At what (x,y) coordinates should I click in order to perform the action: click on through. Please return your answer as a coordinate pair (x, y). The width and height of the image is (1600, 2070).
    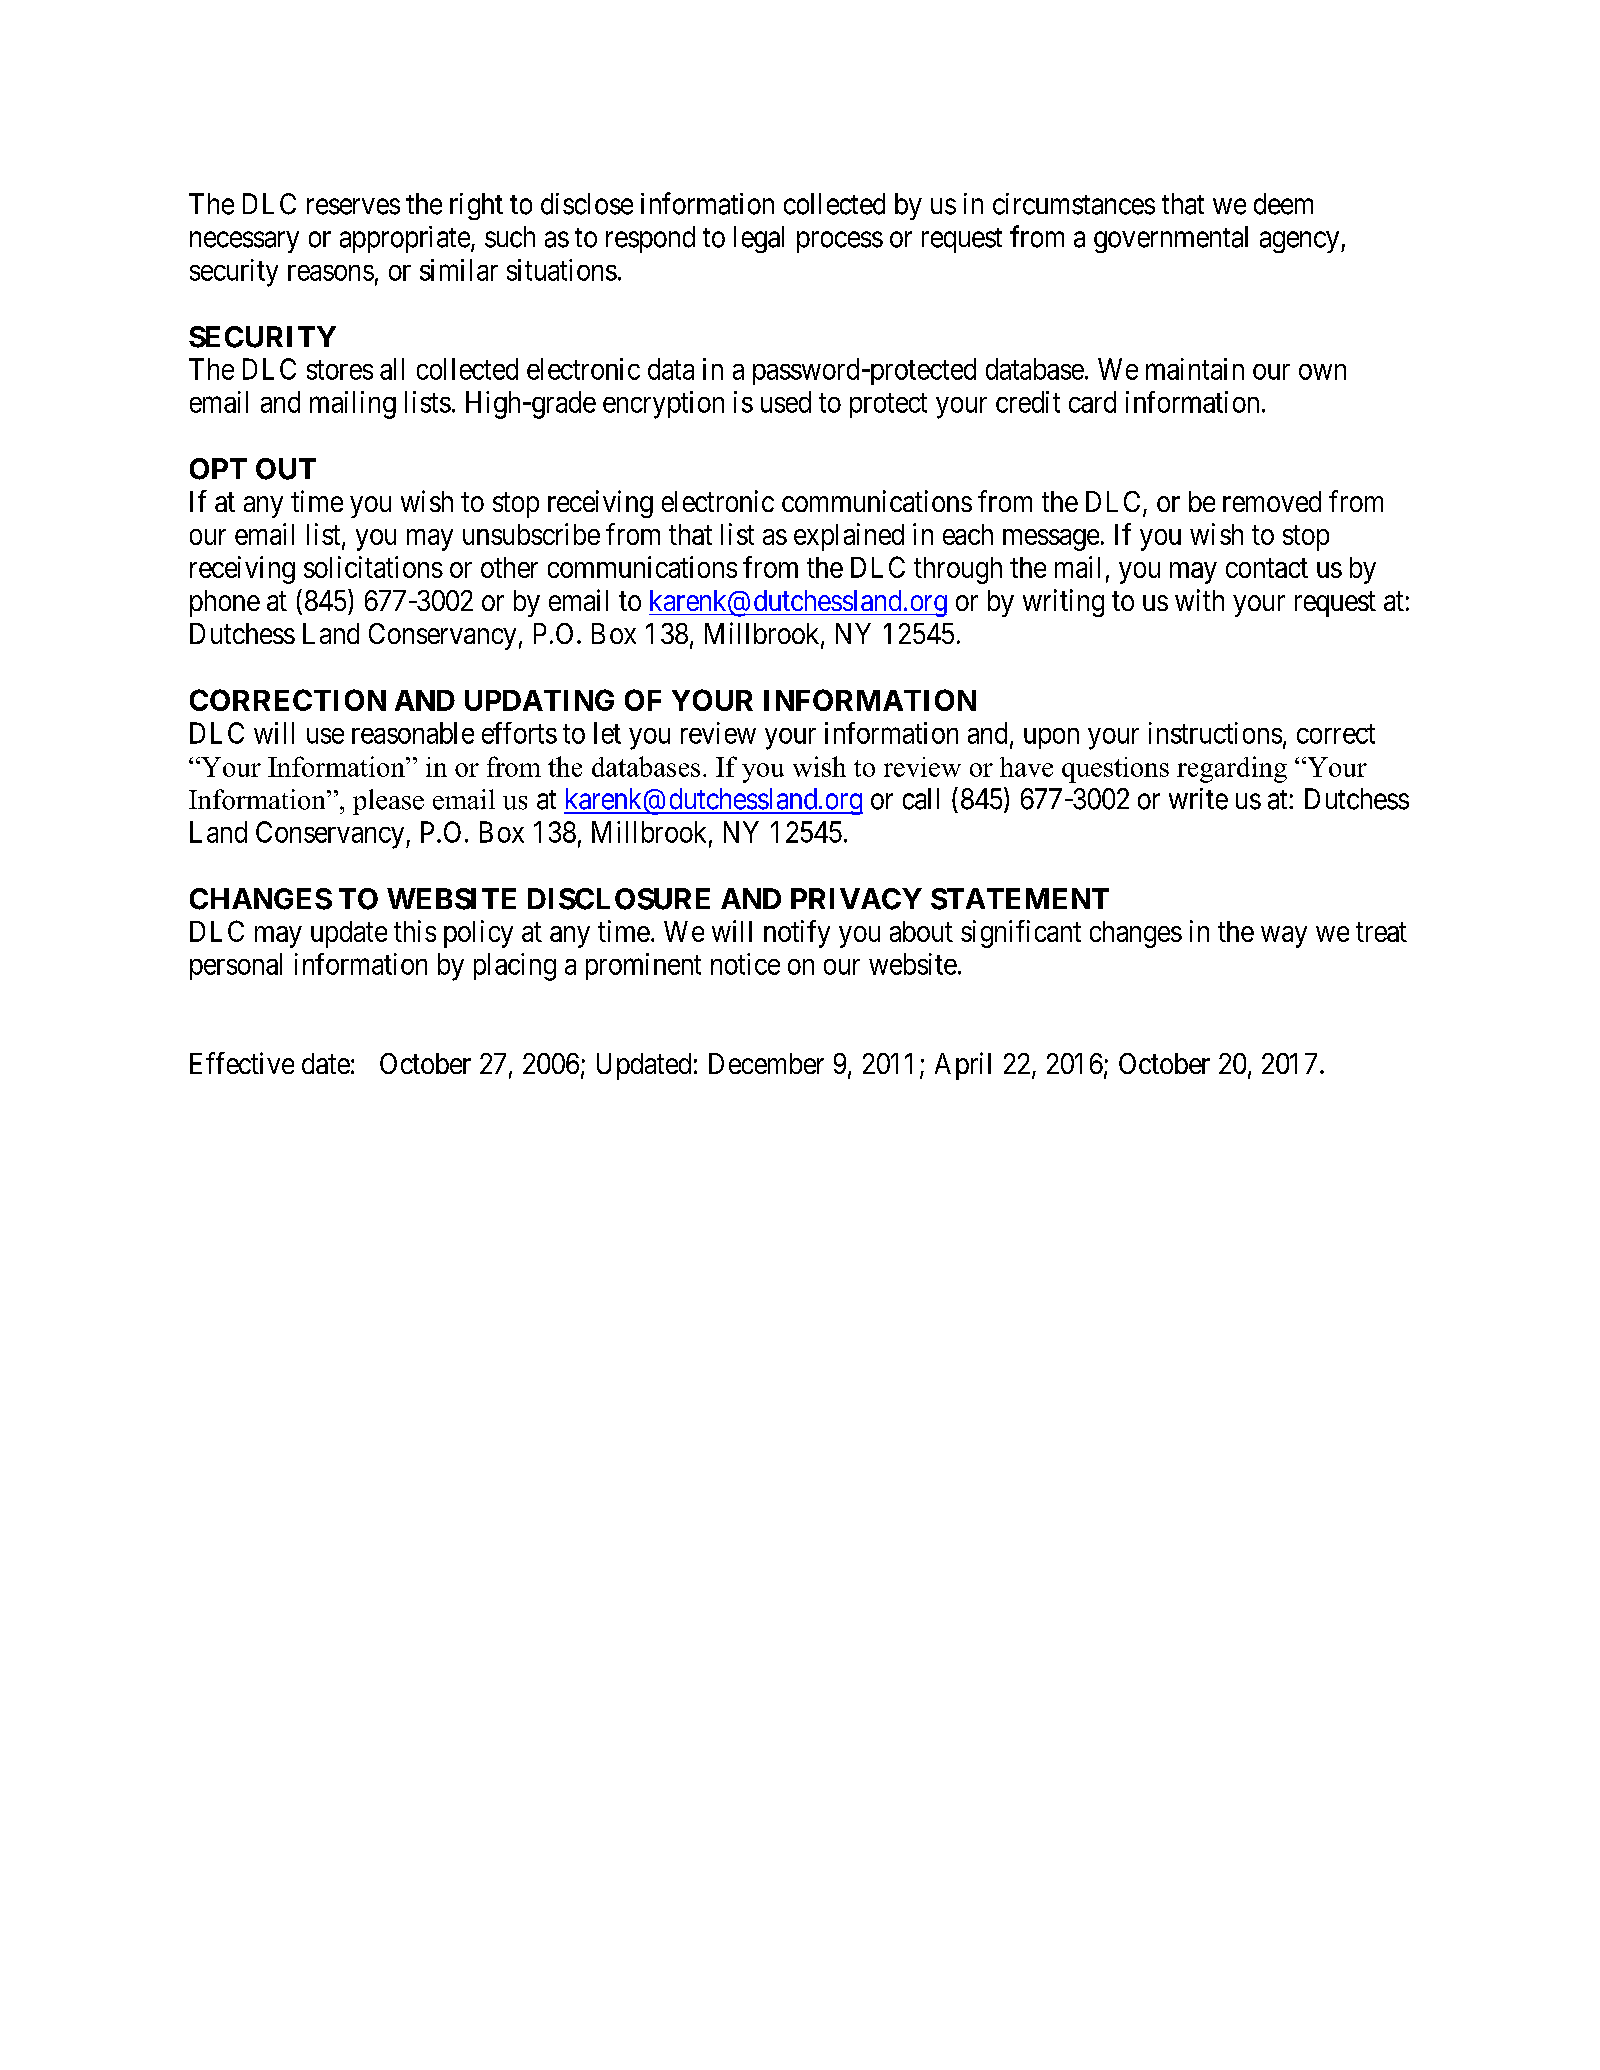
    Looking at the image, I should click on (958, 570).
